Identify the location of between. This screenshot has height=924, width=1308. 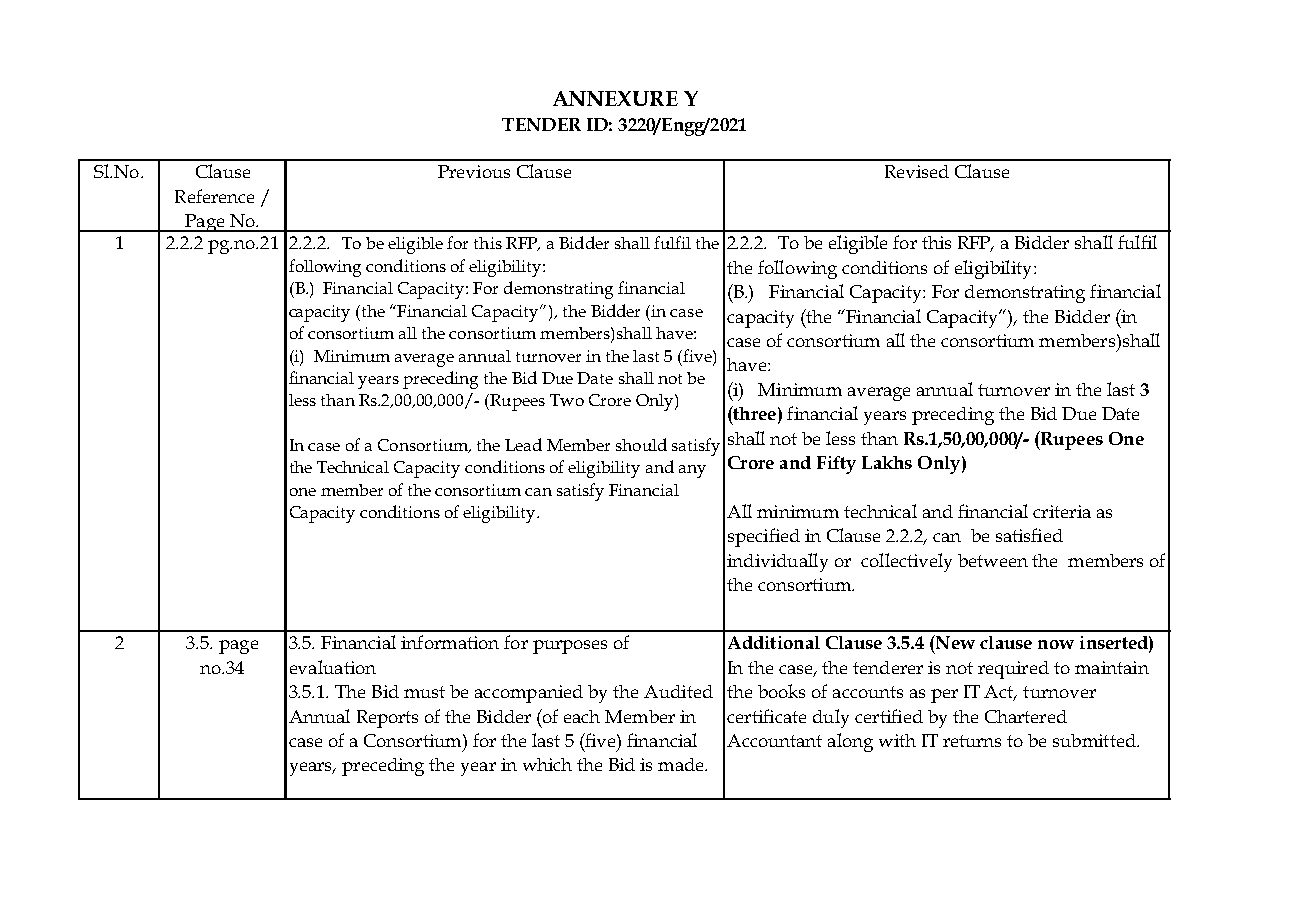
(993, 560).
